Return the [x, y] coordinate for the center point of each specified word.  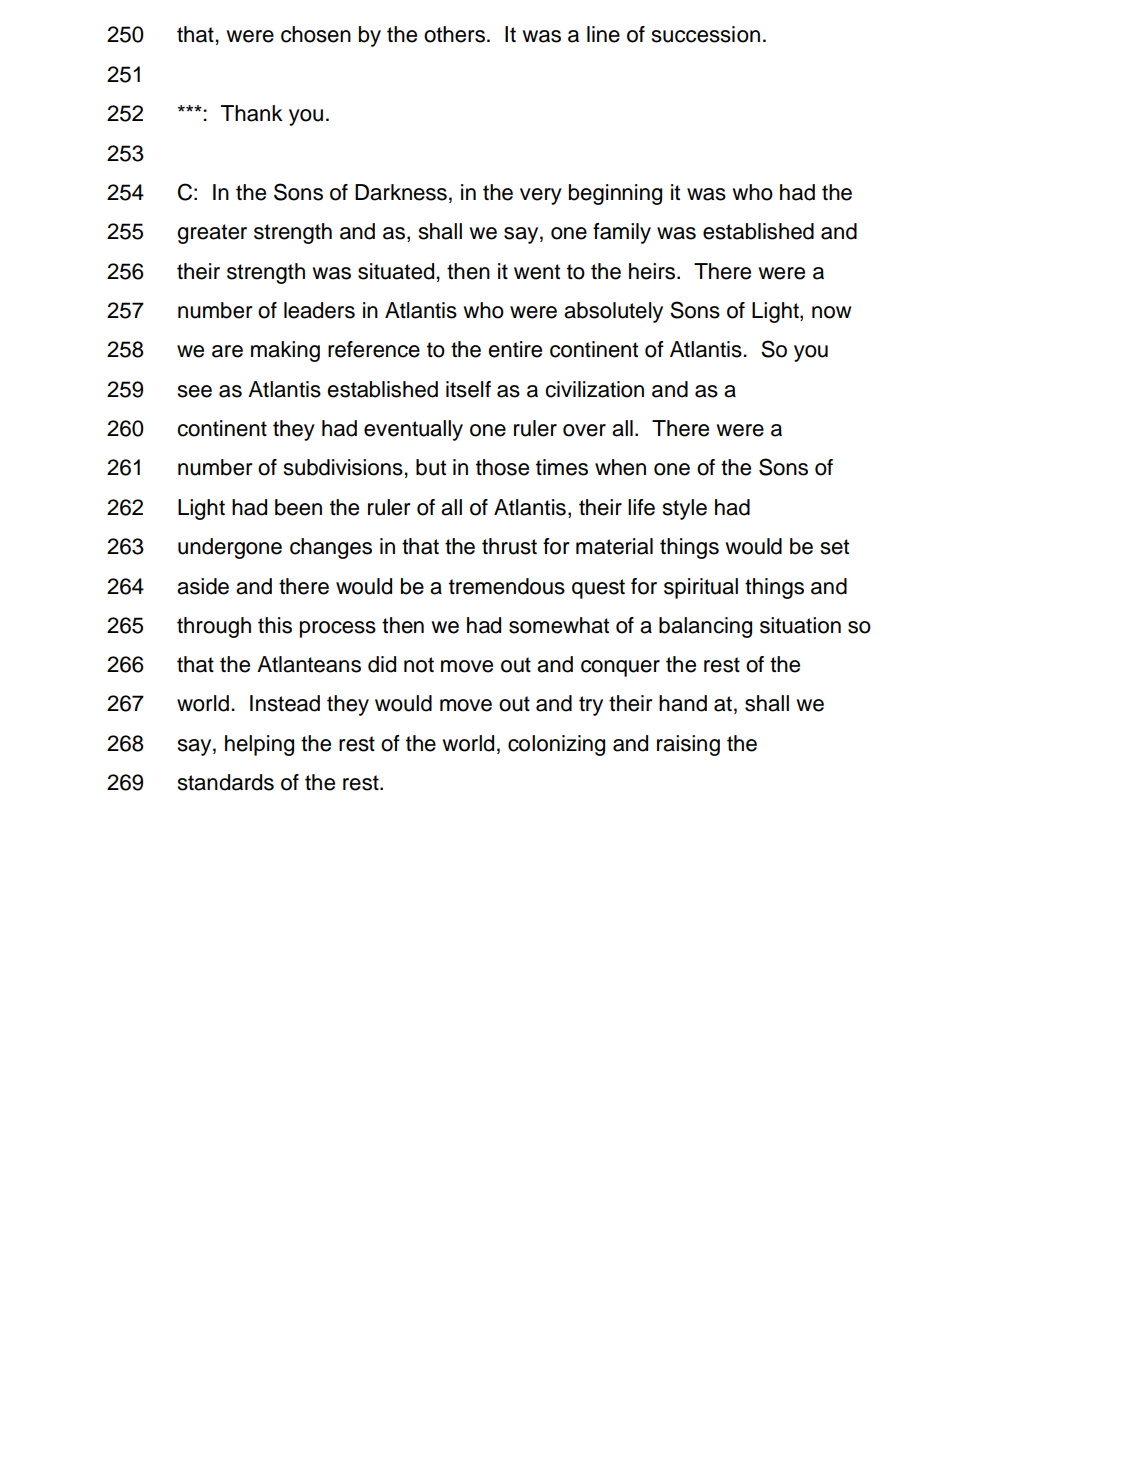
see [195, 391]
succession [706, 34]
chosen [316, 34]
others [456, 34]
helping [259, 745]
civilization [594, 389]
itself [468, 389]
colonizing [556, 745]
